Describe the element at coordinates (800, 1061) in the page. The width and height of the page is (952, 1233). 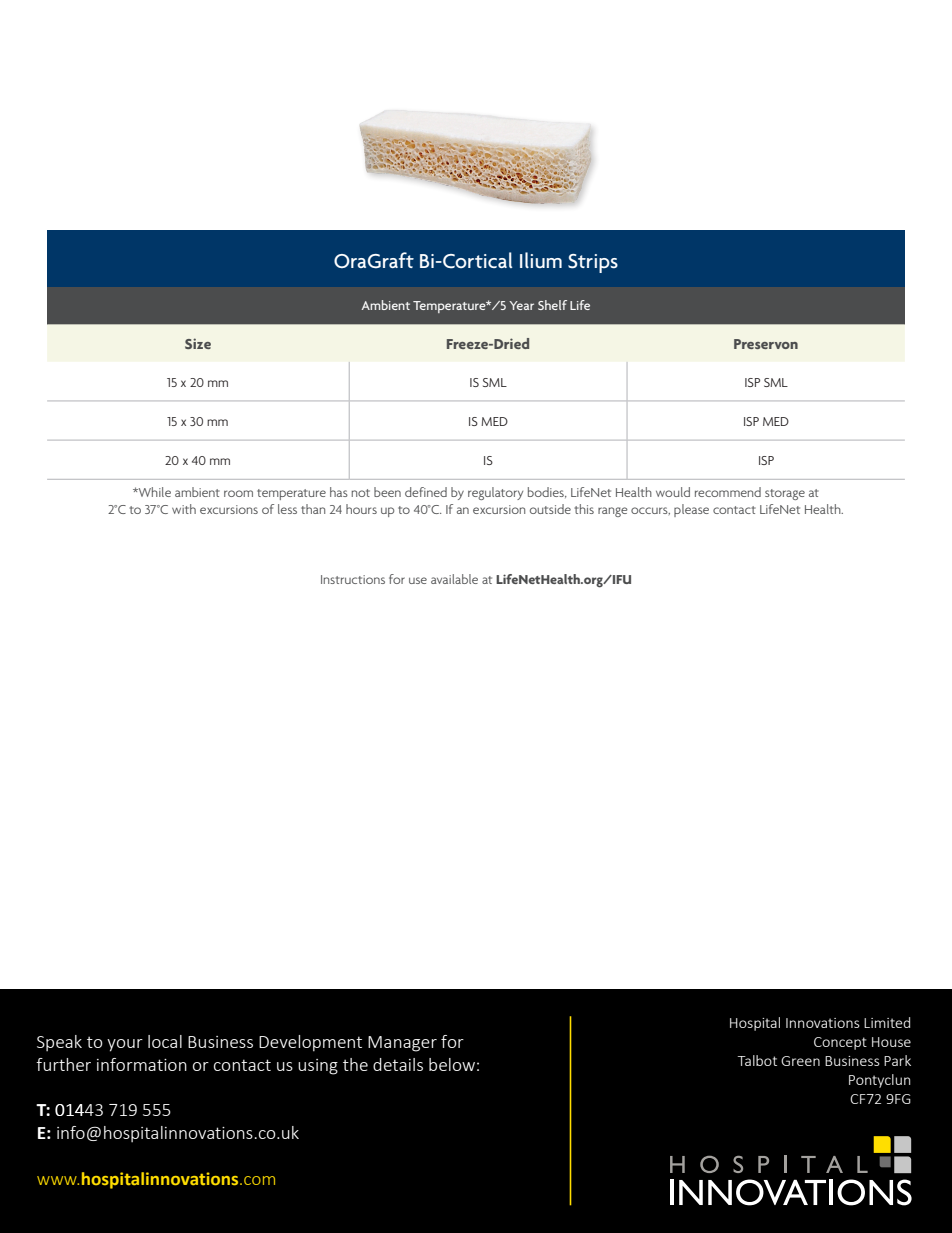
I see `Green` at that location.
